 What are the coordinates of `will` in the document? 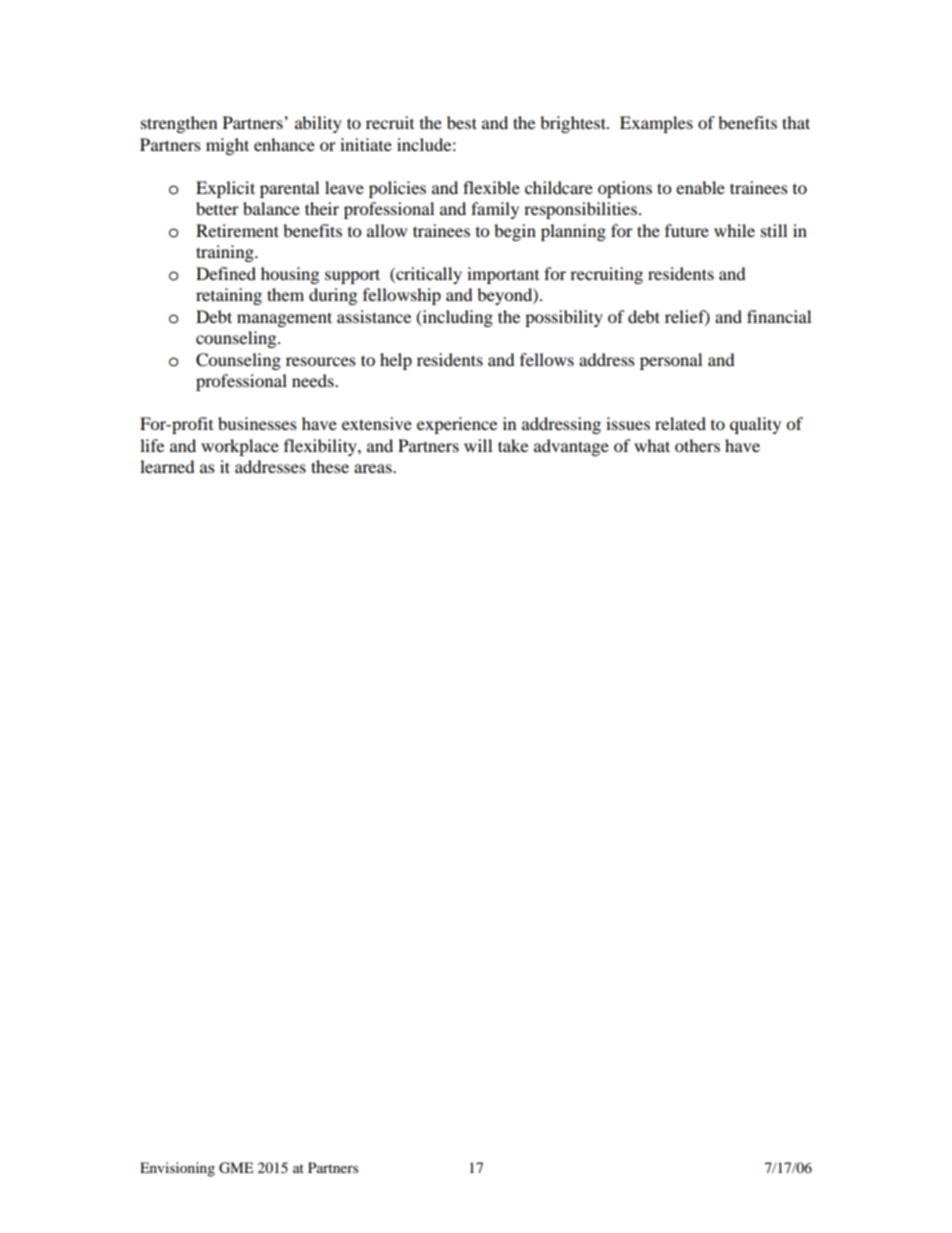 It's located at (478, 445).
